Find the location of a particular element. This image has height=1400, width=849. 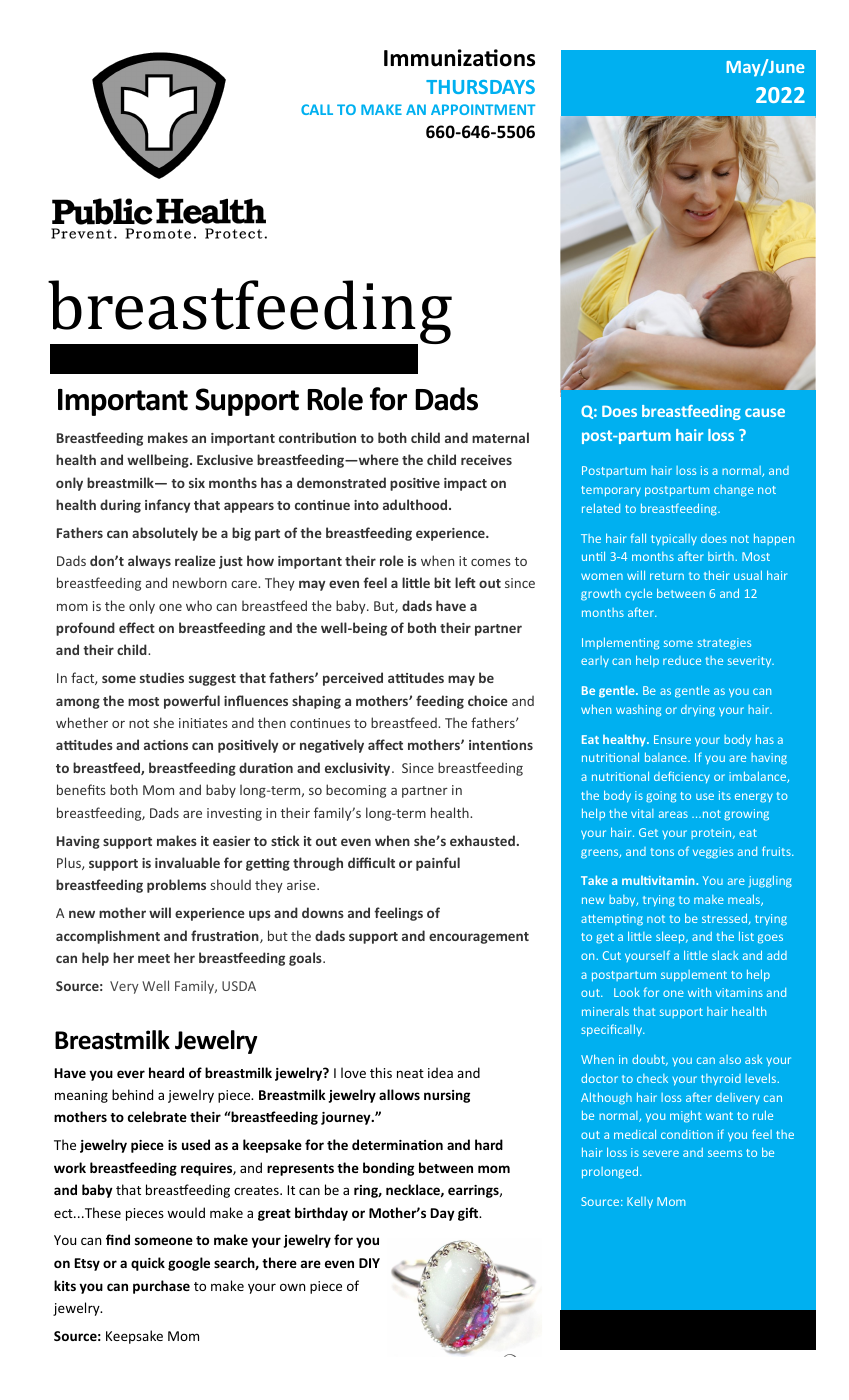

studies is located at coordinates (162, 677).
